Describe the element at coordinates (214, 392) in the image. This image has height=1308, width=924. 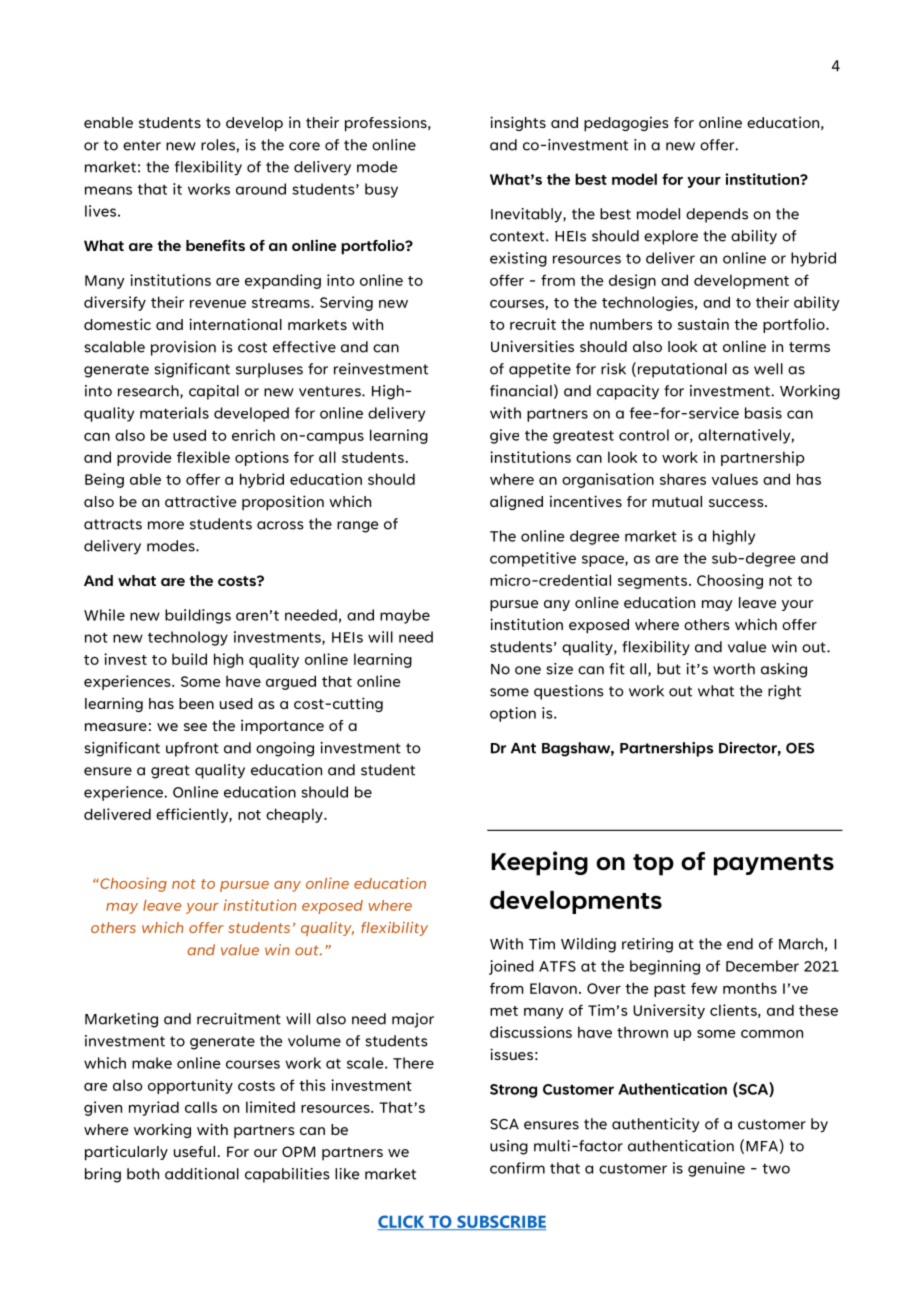
I see `capital` at that location.
